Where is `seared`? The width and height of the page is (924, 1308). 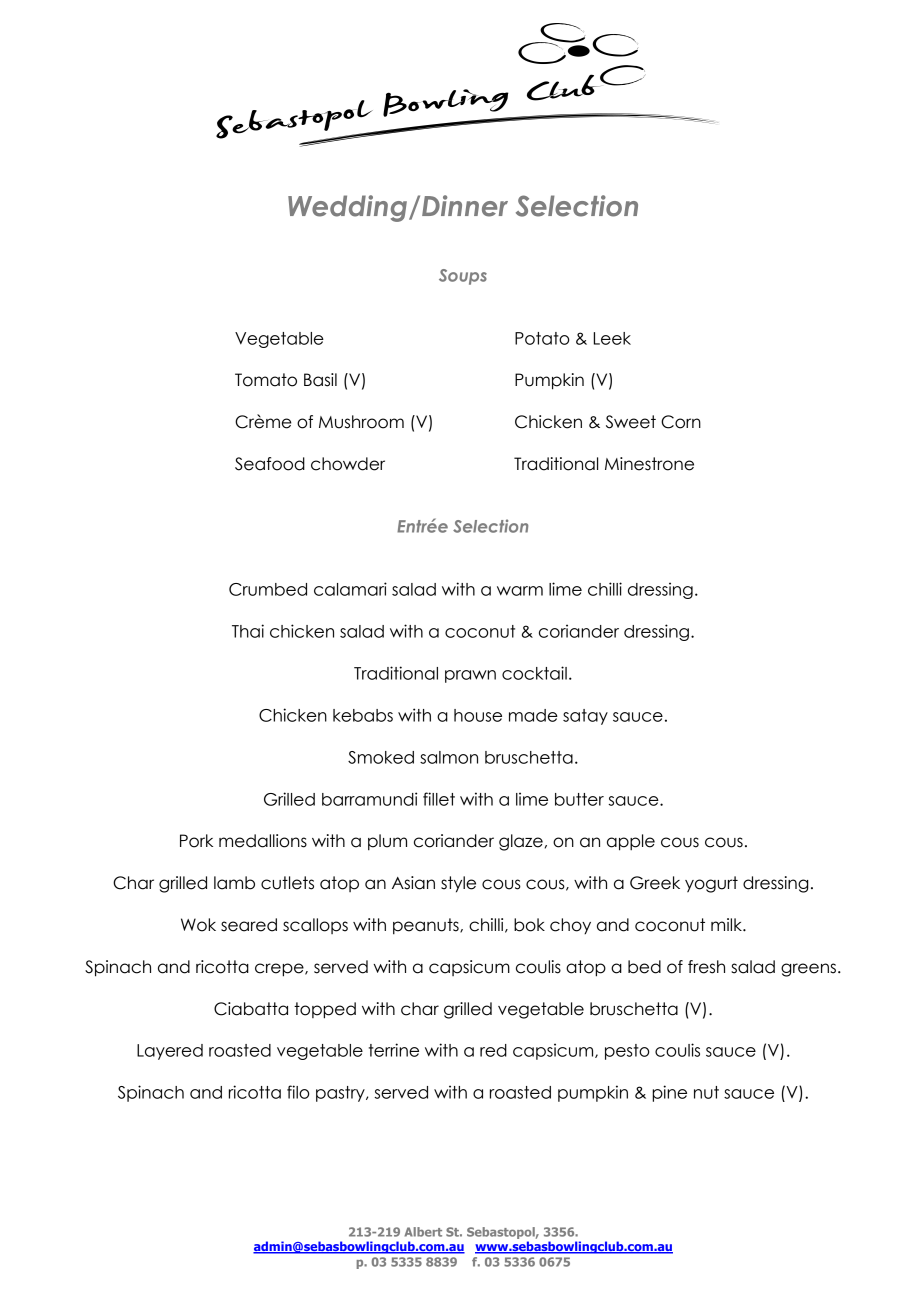 seared is located at coordinates (249, 925).
